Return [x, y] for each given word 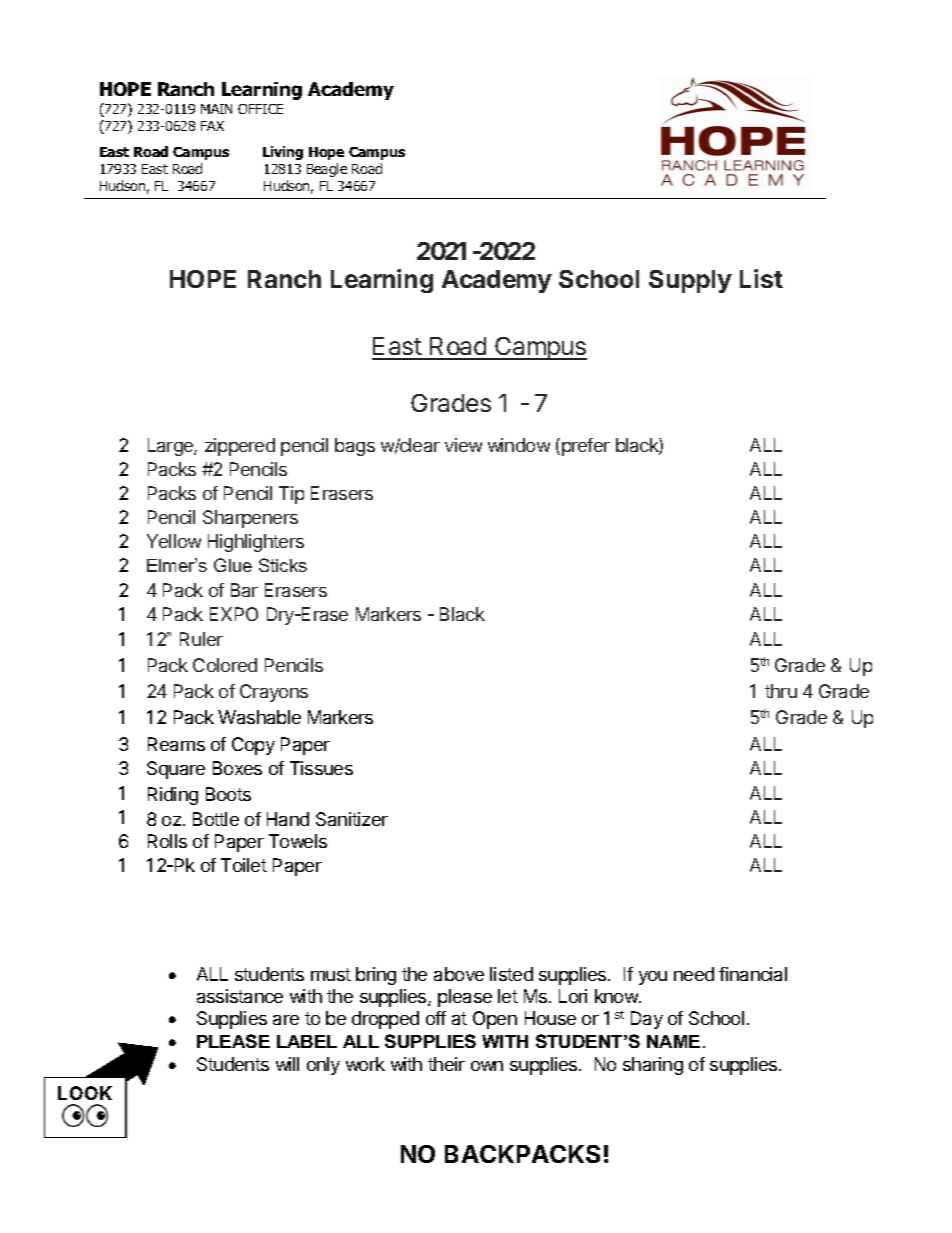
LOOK [85, 1093]
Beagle [327, 170]
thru [781, 691]
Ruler [201, 639]
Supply [690, 281]
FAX [212, 126]
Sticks [283, 565]
